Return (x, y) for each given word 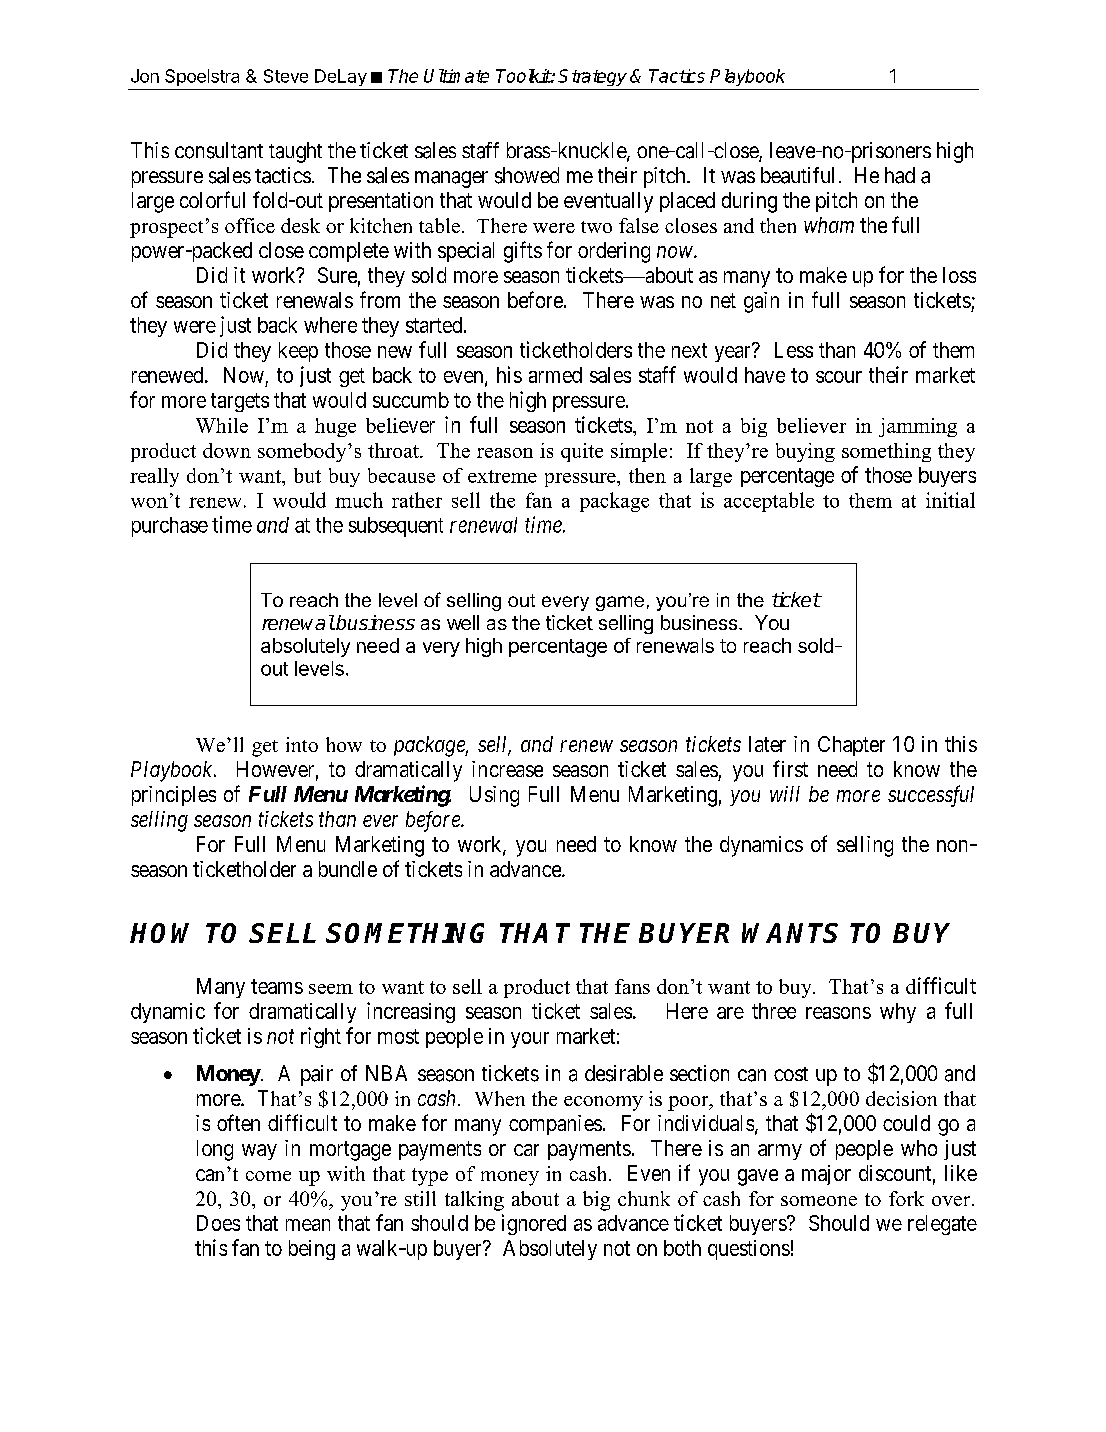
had (900, 175)
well (463, 622)
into (302, 744)
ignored (534, 1224)
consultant (219, 150)
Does (218, 1223)
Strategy (592, 77)
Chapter (851, 746)
